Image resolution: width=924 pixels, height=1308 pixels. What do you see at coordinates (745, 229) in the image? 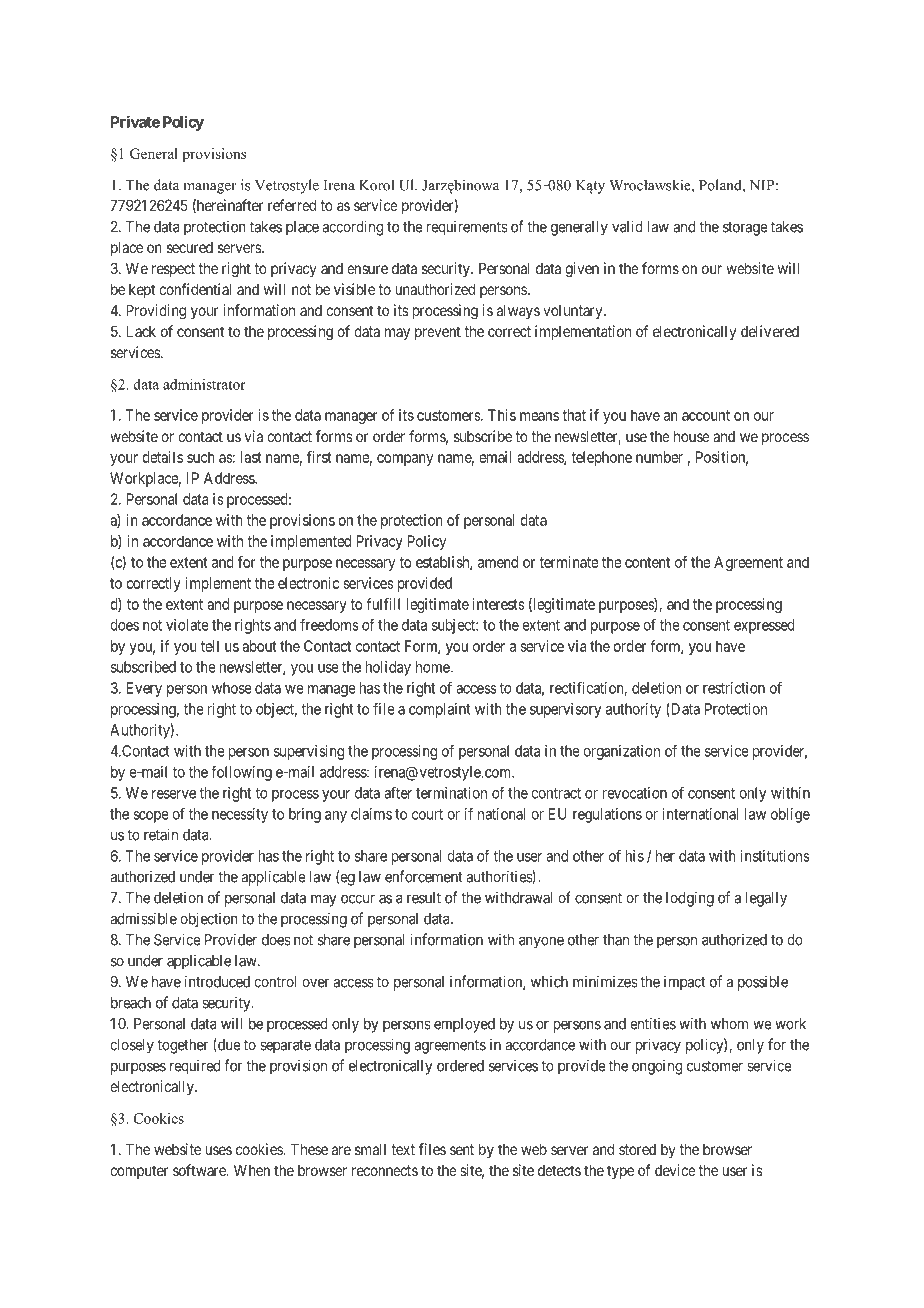
I see `storage` at bounding box center [745, 229].
